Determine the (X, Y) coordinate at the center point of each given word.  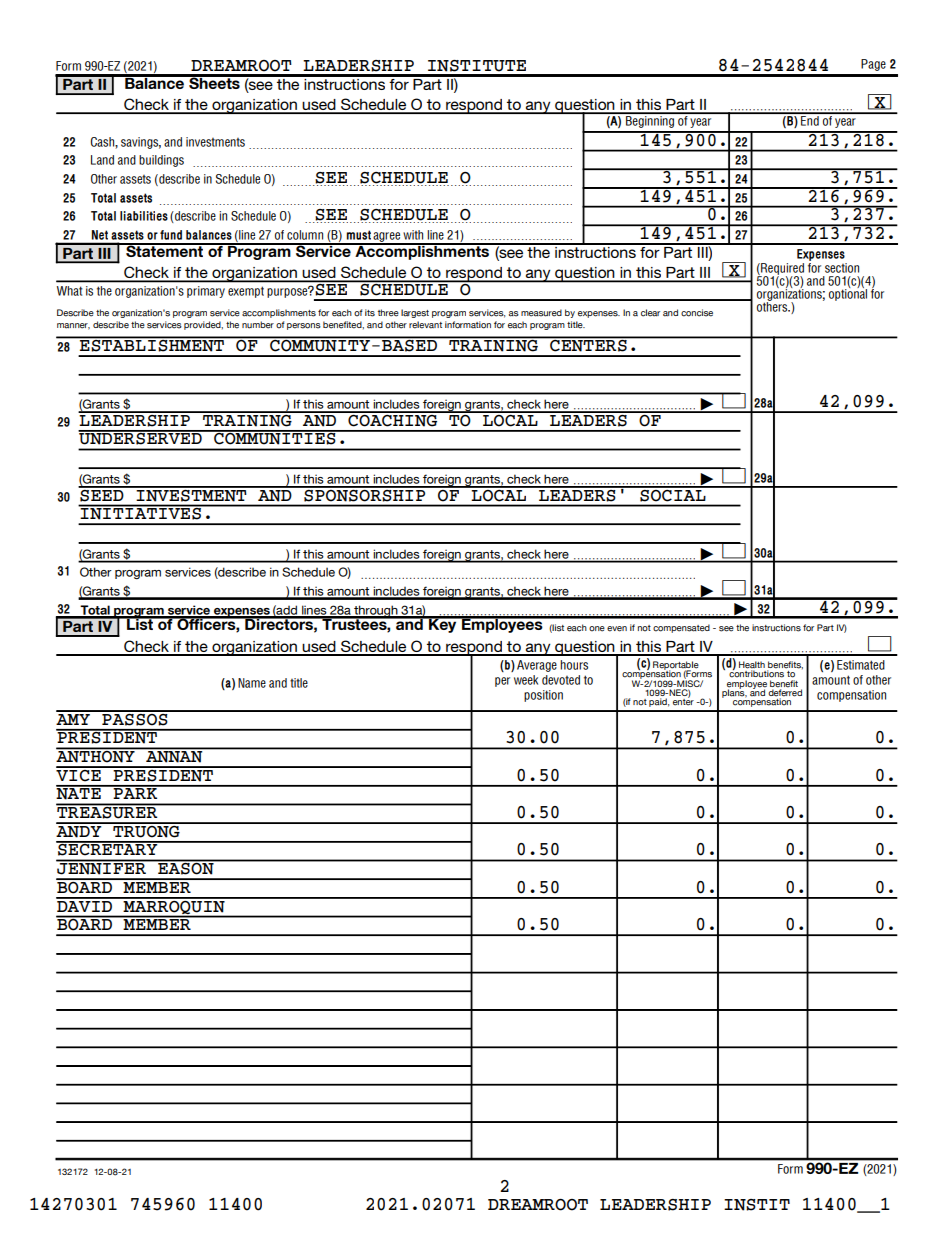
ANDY (80, 830)
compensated (681, 628)
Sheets (214, 82)
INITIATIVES (141, 512)
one (597, 629)
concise (697, 313)
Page (873, 65)
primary (206, 292)
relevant (425, 325)
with (413, 235)
